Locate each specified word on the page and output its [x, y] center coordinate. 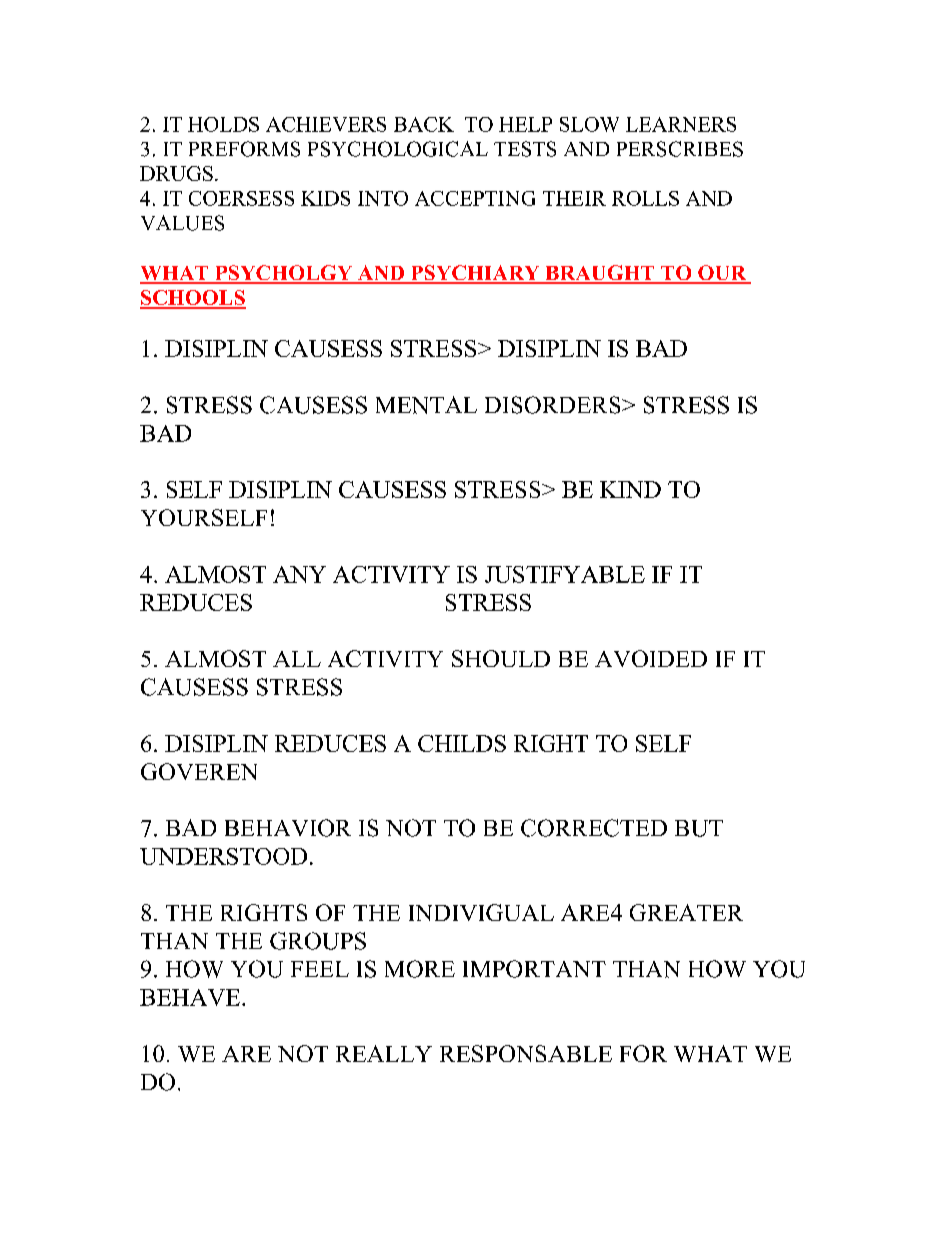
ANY [299, 574]
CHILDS [462, 743]
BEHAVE [191, 997]
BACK [424, 124]
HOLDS [223, 124]
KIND [630, 489]
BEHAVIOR [288, 828]
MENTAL [426, 405]
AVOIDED [651, 658]
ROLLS [645, 198]
